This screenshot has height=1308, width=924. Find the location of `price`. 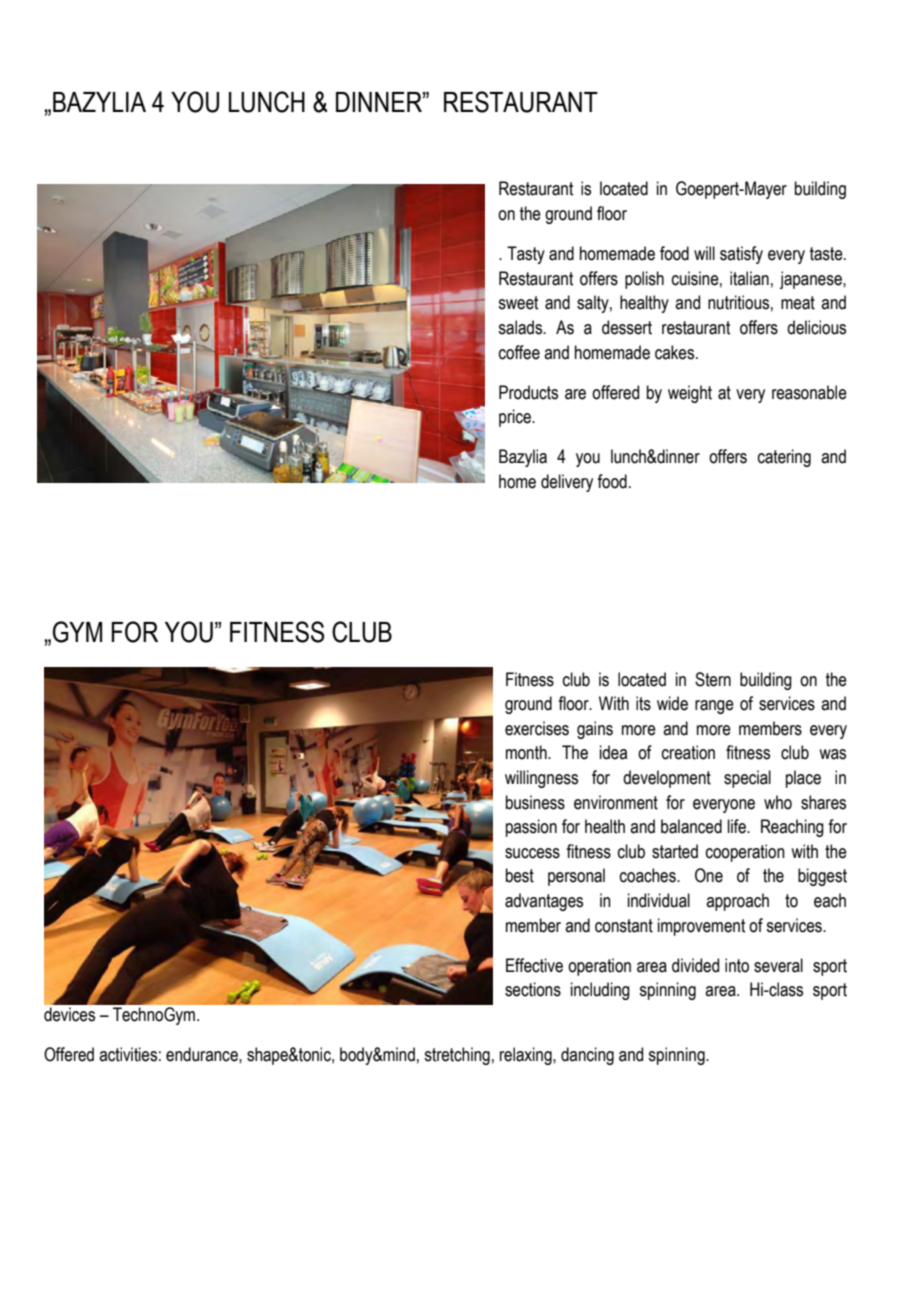

price is located at coordinates (516, 418).
